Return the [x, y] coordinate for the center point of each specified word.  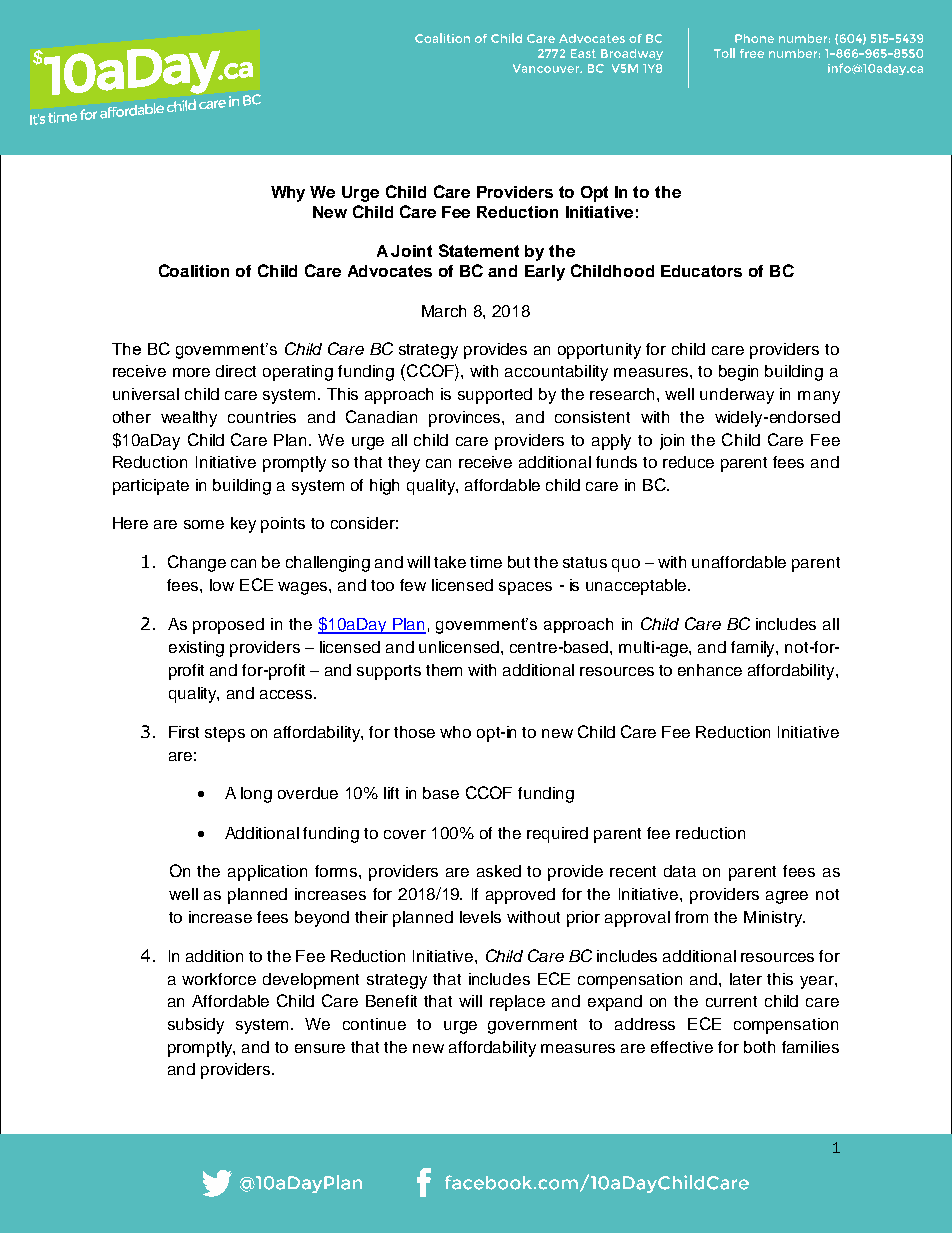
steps [225, 734]
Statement [479, 250]
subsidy [196, 1026]
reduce [688, 462]
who [455, 732]
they [404, 464]
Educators [701, 271]
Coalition [194, 270]
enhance [710, 670]
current [731, 1001]
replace [517, 1003]
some [204, 524]
